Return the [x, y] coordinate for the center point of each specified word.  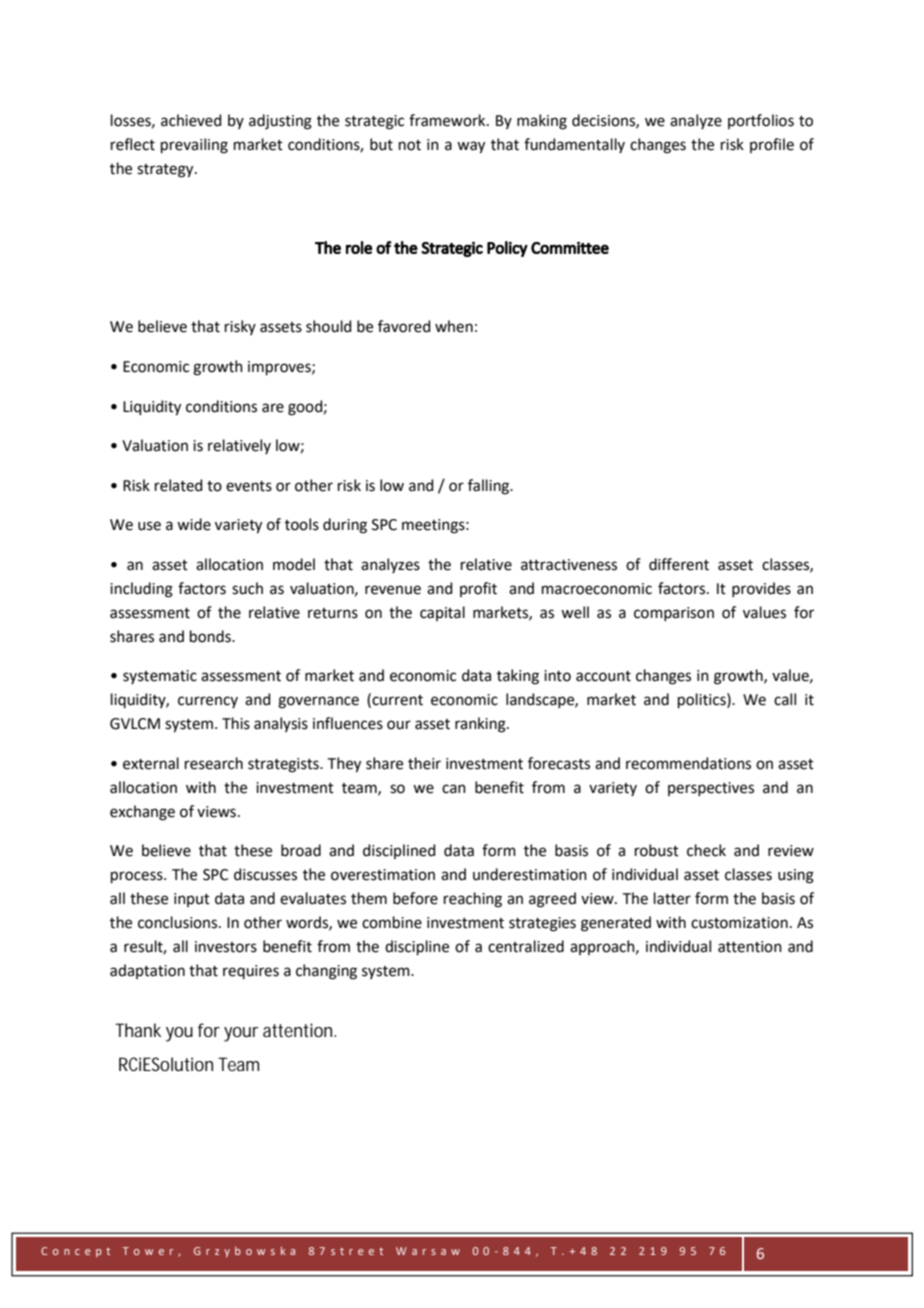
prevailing [194, 146]
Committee [570, 247]
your [241, 1034]
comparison [674, 614]
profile [772, 145]
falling [490, 487]
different [679, 564]
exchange [142, 813]
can [454, 789]
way [471, 147]
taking [518, 677]
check [706, 850]
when [454, 326]
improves [280, 368]
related [179, 485]
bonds [211, 636]
